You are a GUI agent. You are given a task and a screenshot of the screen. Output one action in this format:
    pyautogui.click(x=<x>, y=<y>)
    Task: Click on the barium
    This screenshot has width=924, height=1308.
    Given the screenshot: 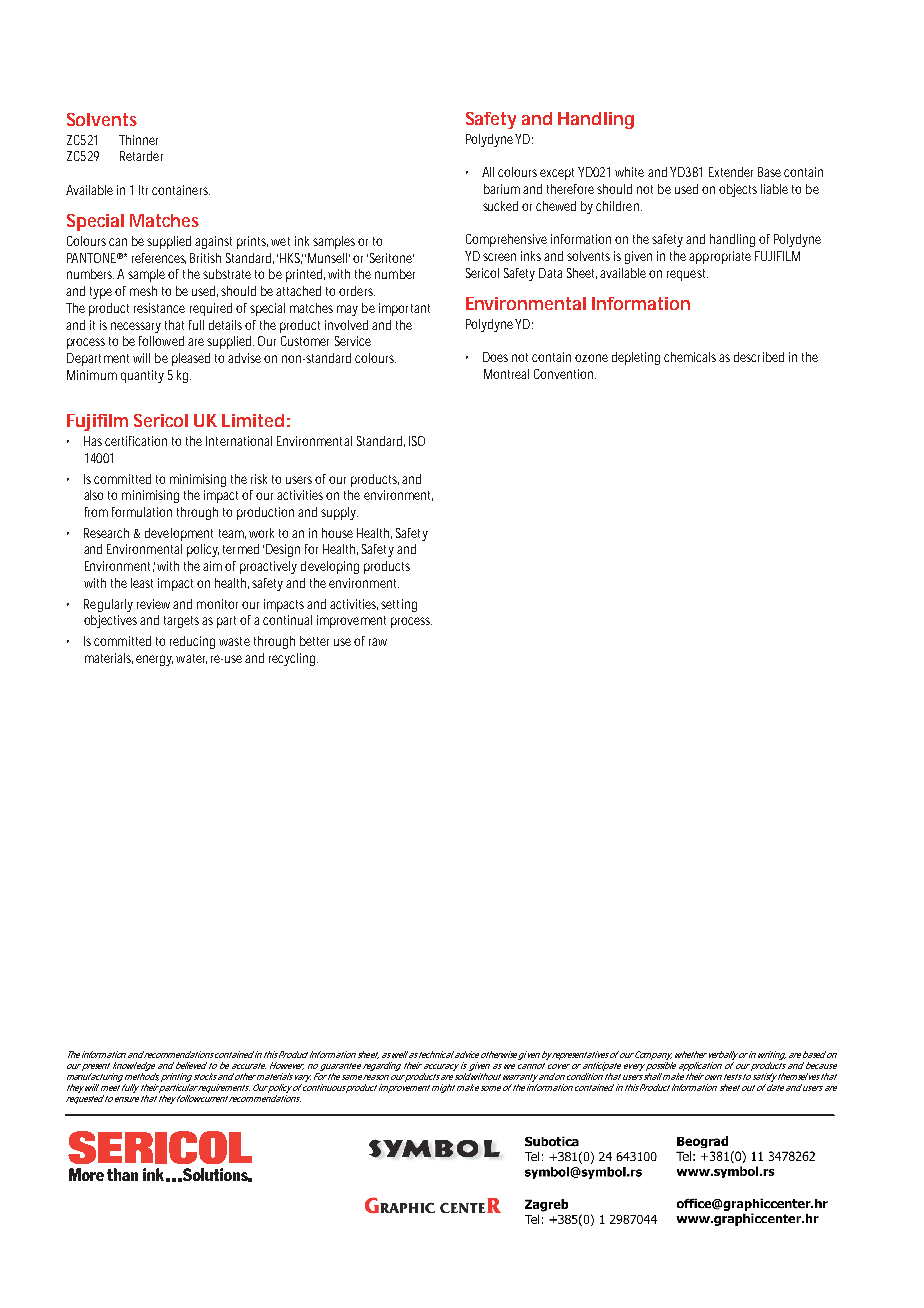 What is the action you would take?
    pyautogui.click(x=502, y=189)
